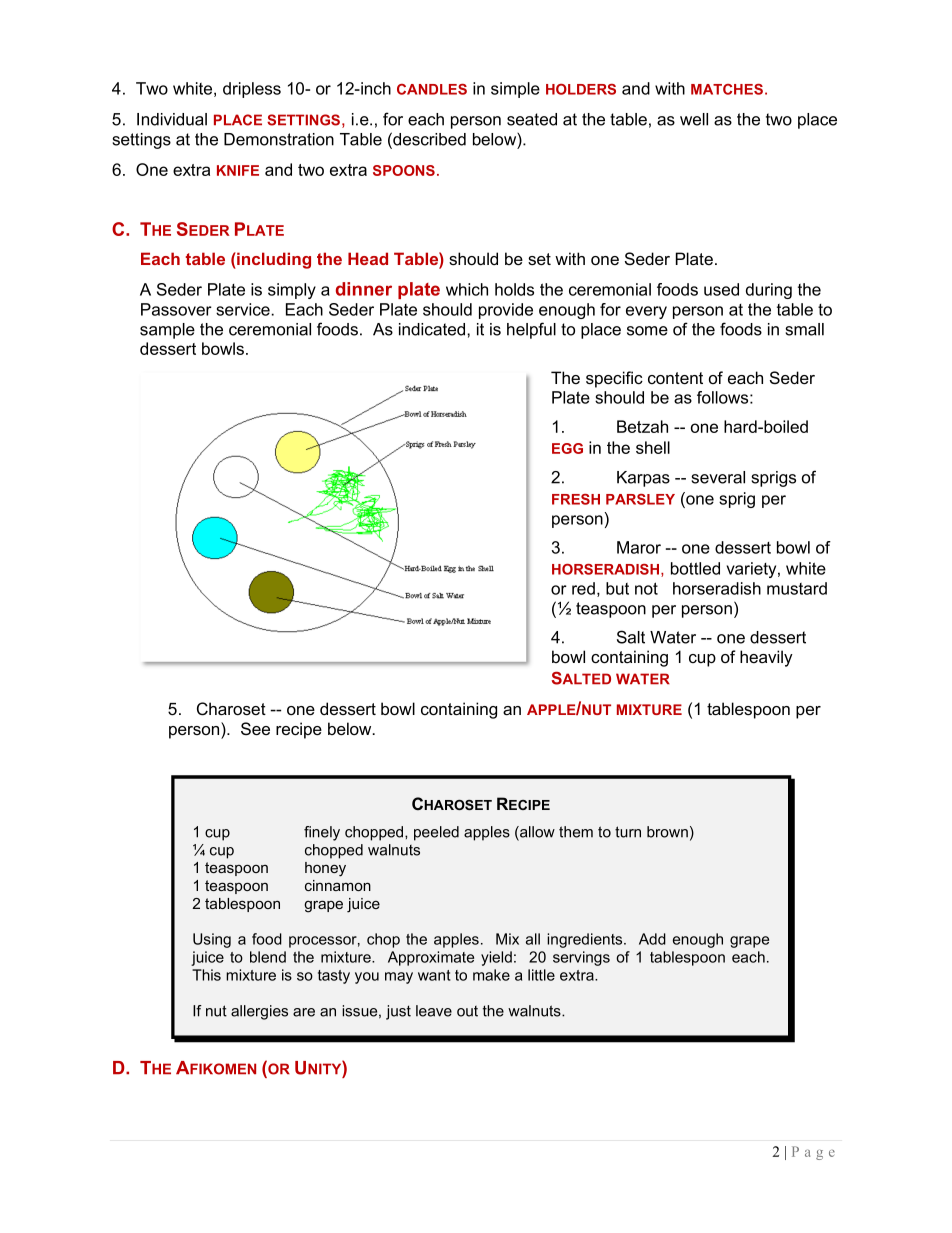  Describe the element at coordinates (567, 448) in the document. I see `EGG` at that location.
